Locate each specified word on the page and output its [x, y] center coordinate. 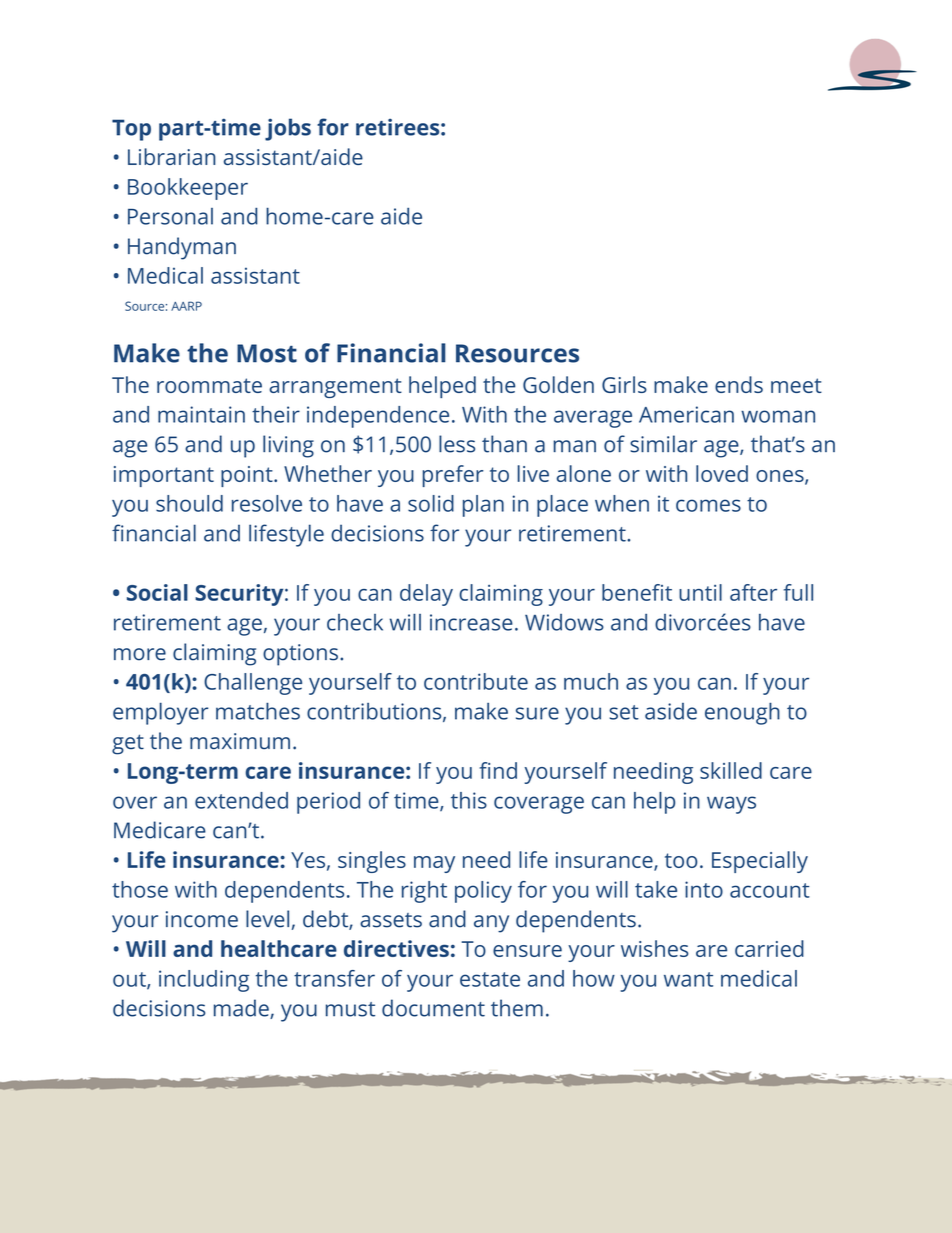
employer [160, 713]
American [686, 414]
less [457, 444]
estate [490, 979]
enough [742, 713]
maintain [201, 414]
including [204, 981]
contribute [476, 681]
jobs [288, 129]
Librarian [171, 156]
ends [739, 384]
